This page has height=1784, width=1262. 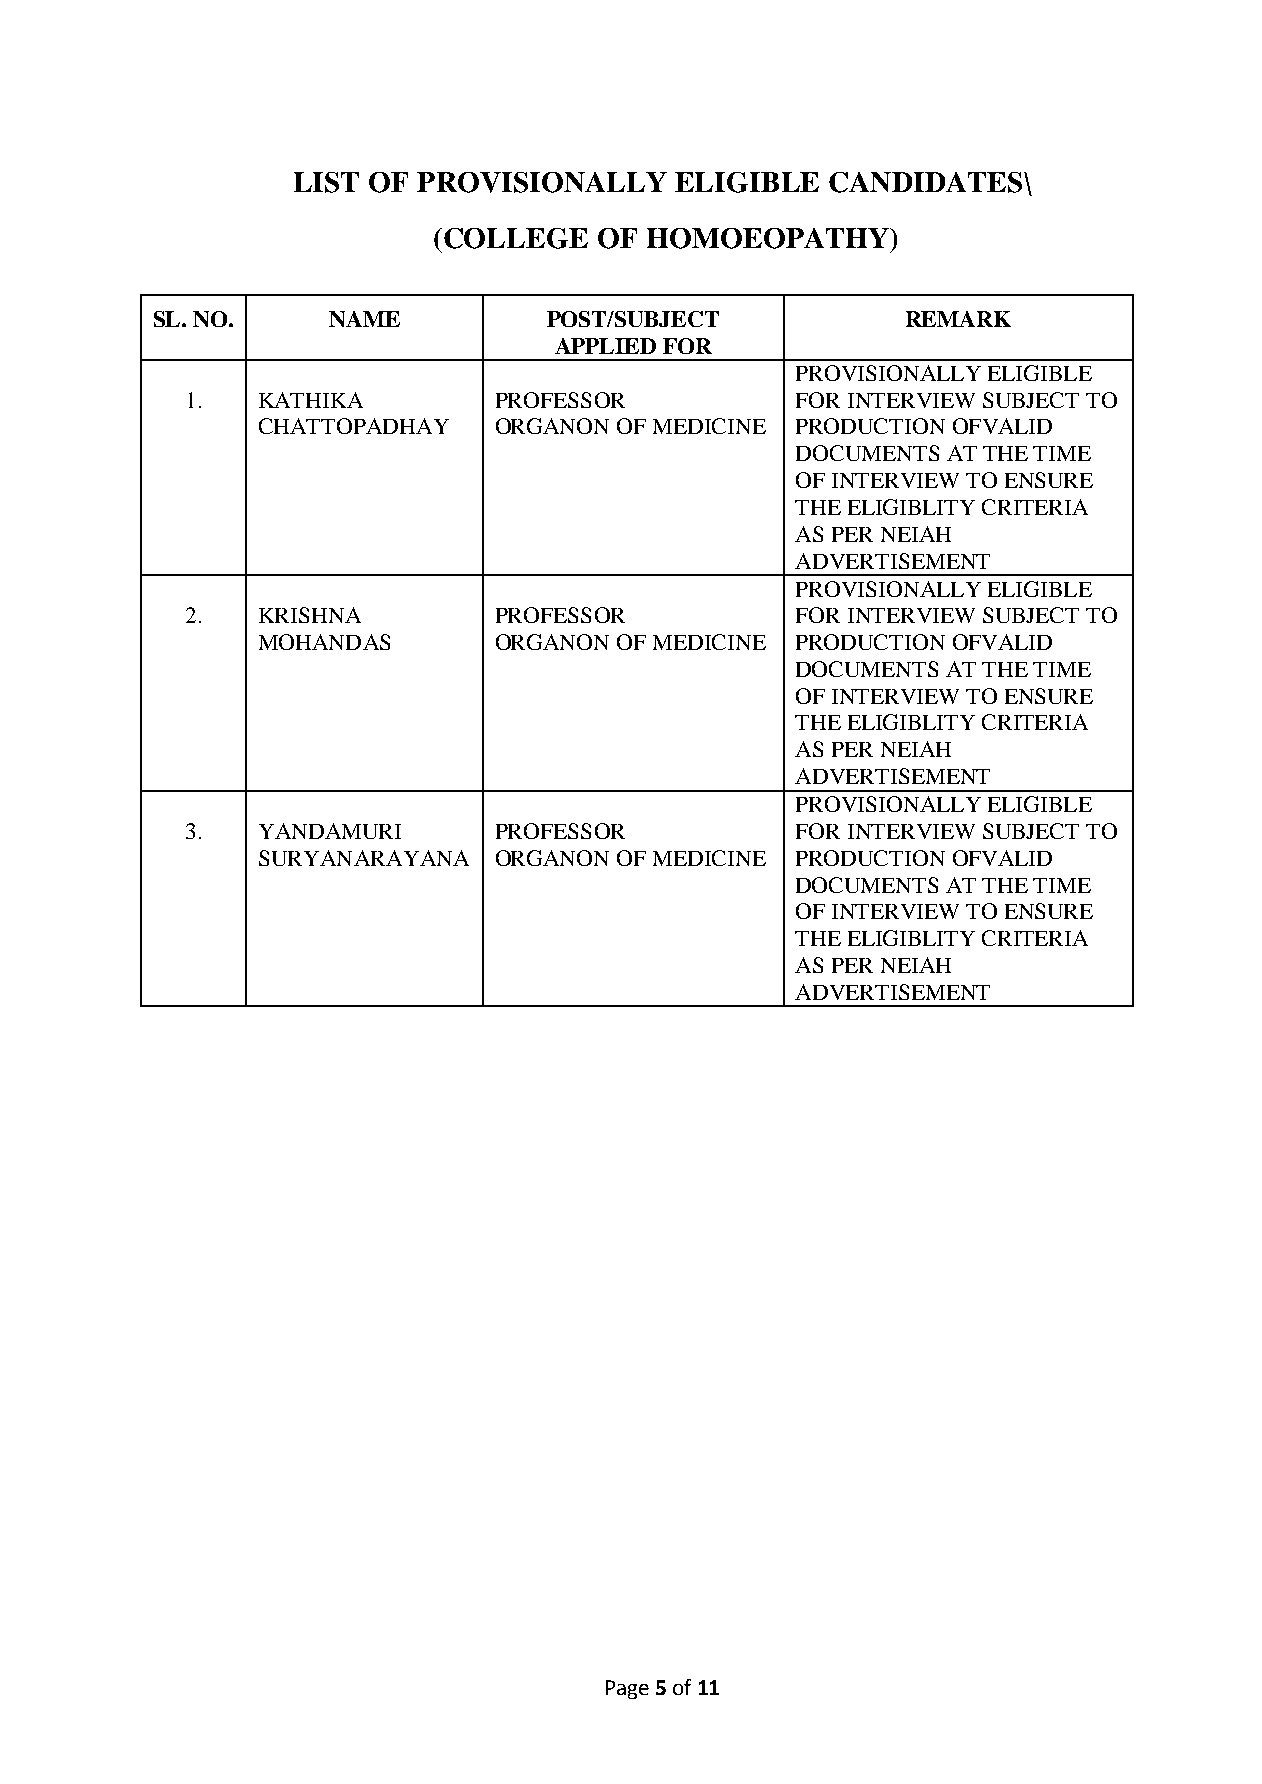 I want to click on COLLEGE, so click(x=516, y=238).
